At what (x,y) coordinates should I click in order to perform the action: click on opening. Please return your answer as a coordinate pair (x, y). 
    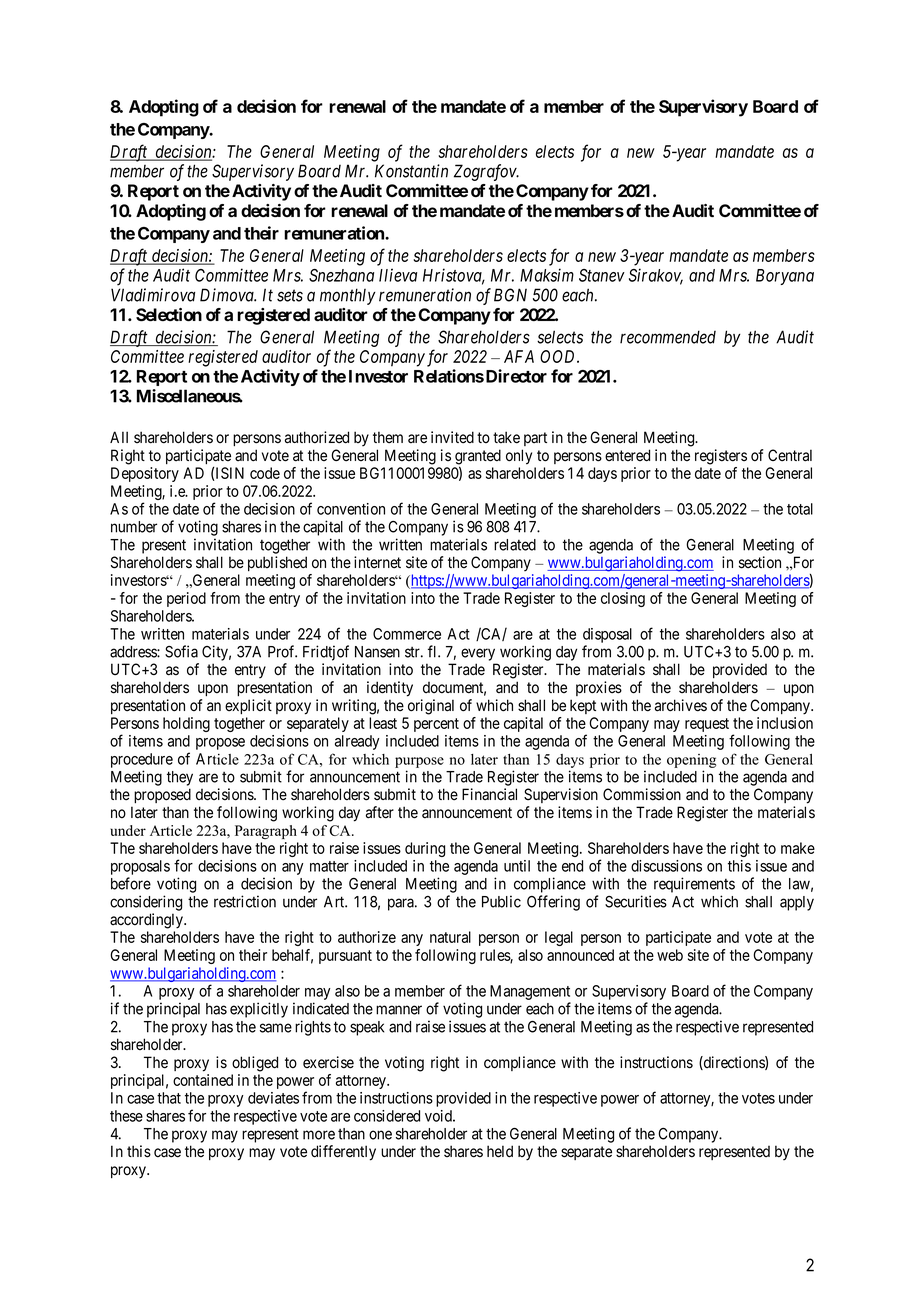
    Looking at the image, I should click on (691, 761).
